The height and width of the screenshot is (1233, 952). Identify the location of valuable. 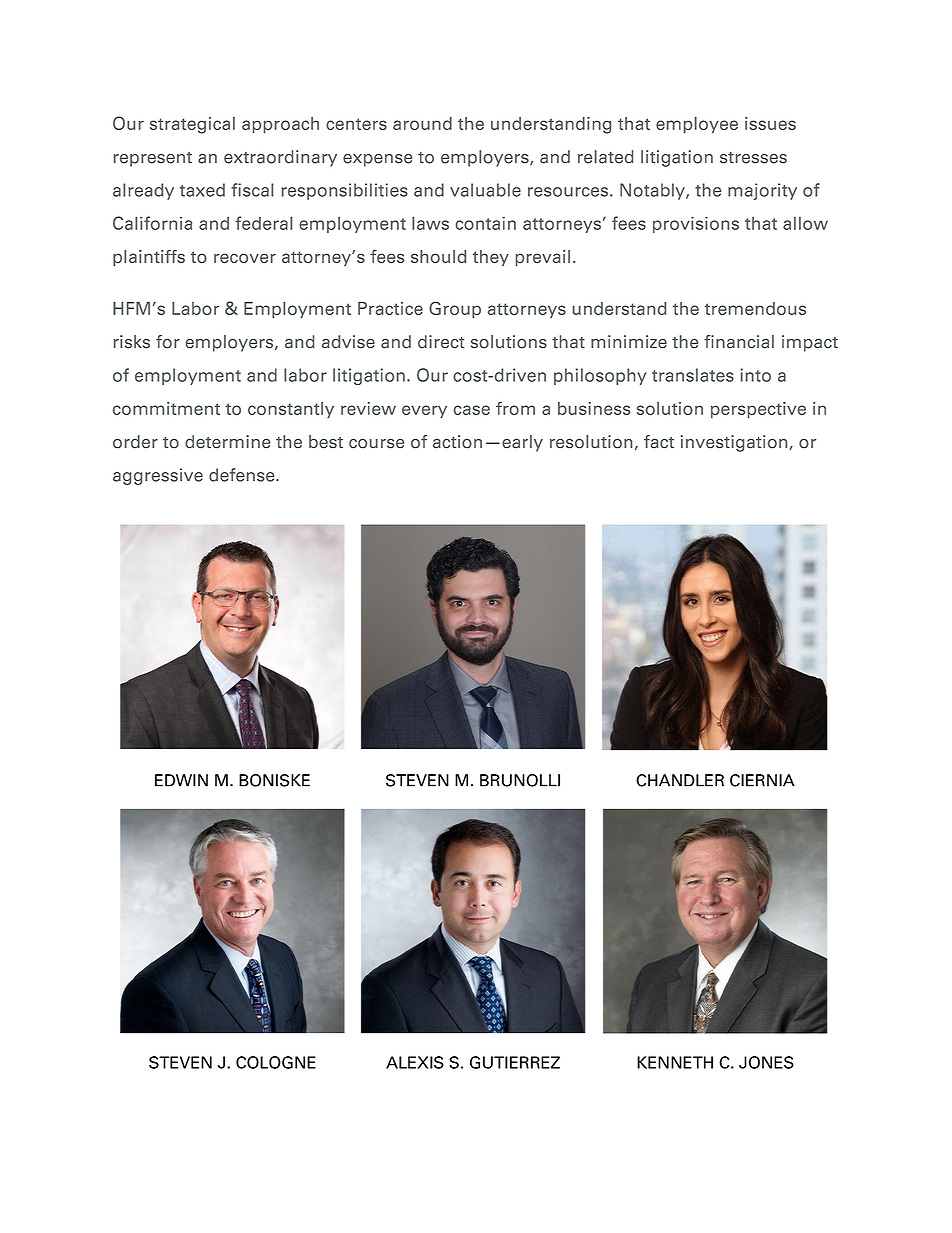
(485, 190).
